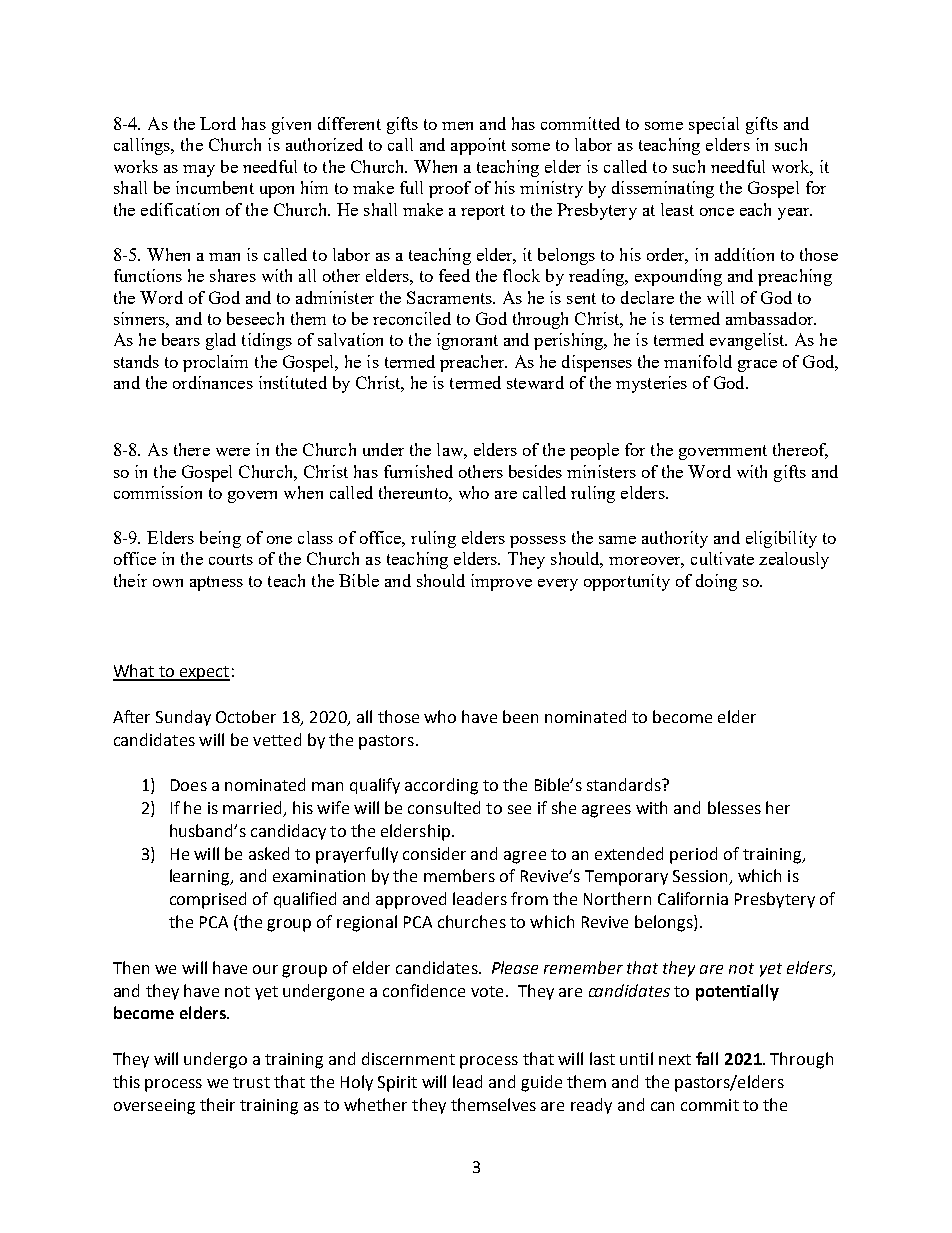 The width and height of the document is (952, 1233). Describe the element at coordinates (675, 539) in the document. I see `authority` at that location.
